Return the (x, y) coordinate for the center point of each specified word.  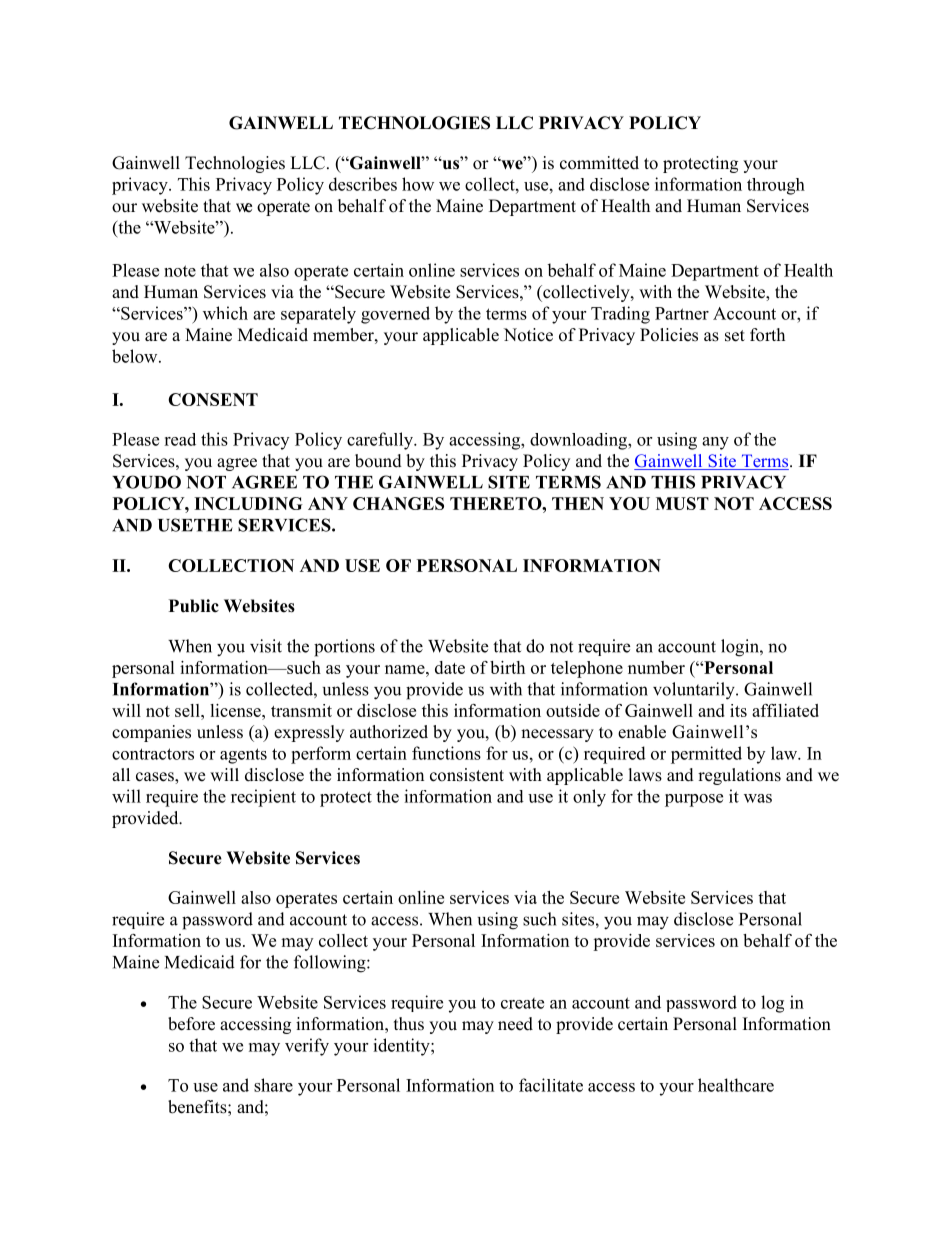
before (191, 1024)
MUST (682, 503)
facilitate (551, 1085)
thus (409, 1024)
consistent (467, 775)
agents (243, 756)
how (418, 184)
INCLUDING (248, 503)
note (180, 271)
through (776, 186)
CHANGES (398, 503)
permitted (706, 755)
